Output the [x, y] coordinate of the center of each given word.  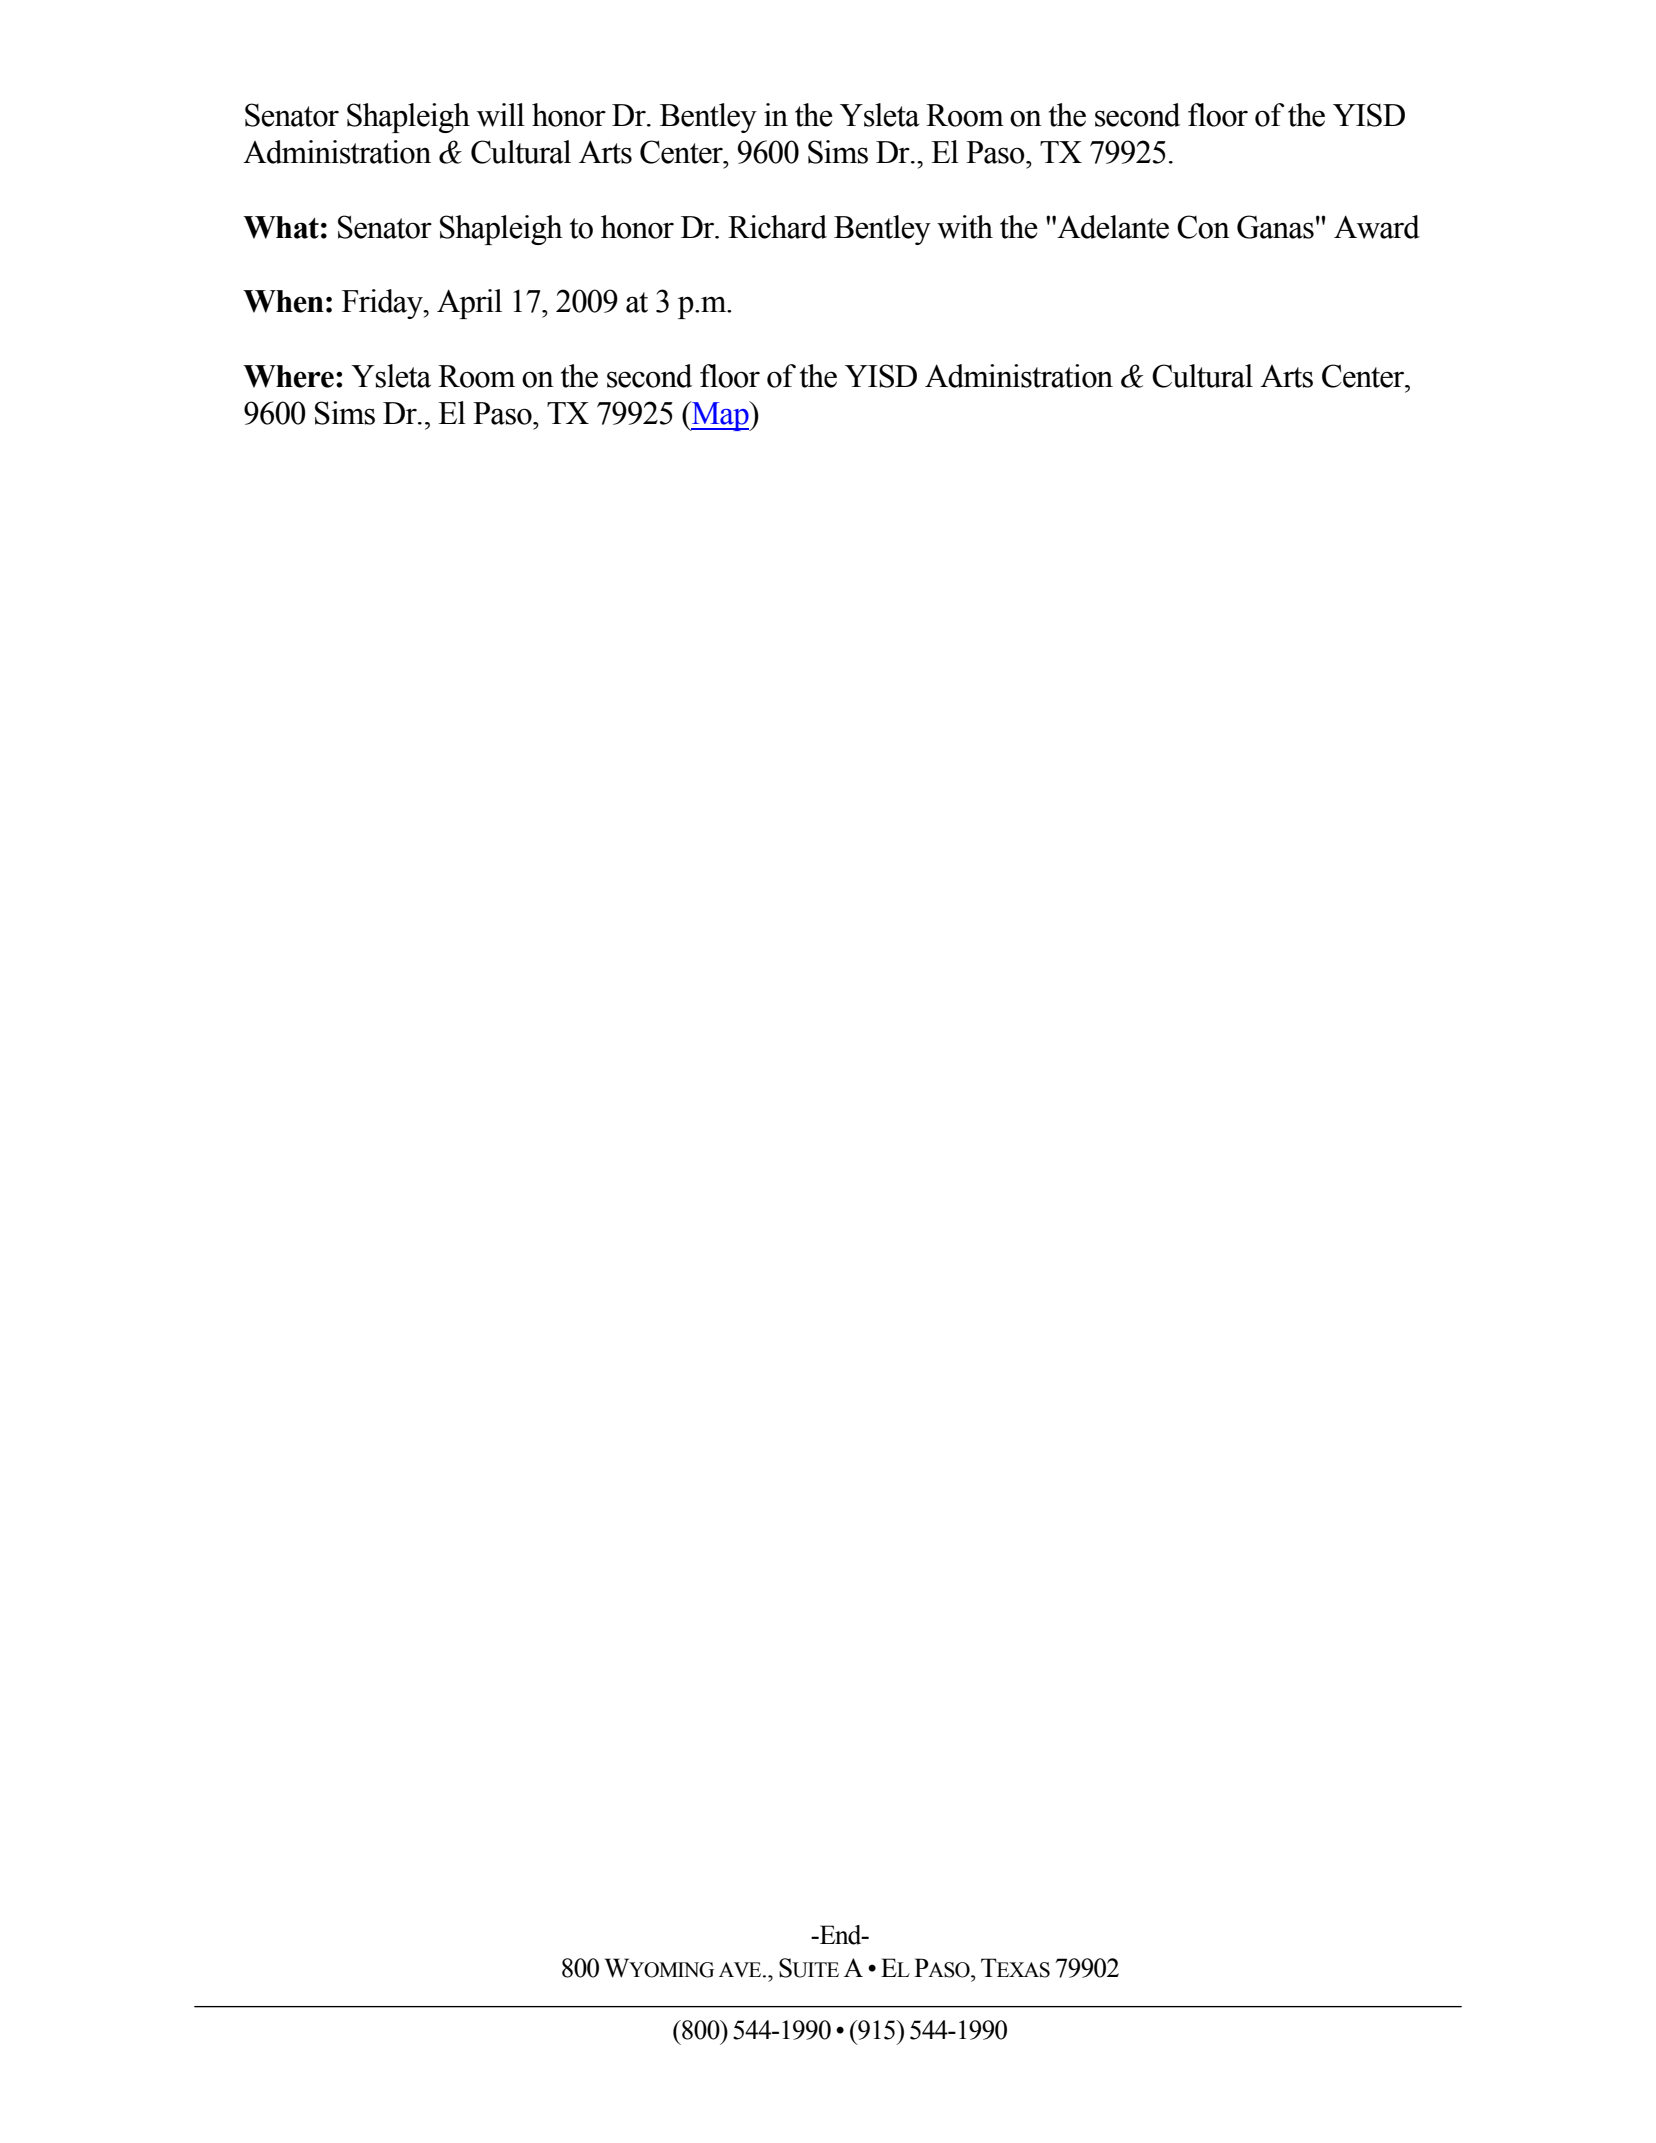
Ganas [1275, 227]
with [965, 227]
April [469, 304]
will [501, 115]
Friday [383, 304]
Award [1377, 227]
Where [288, 376]
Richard [777, 227]
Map [720, 416]
